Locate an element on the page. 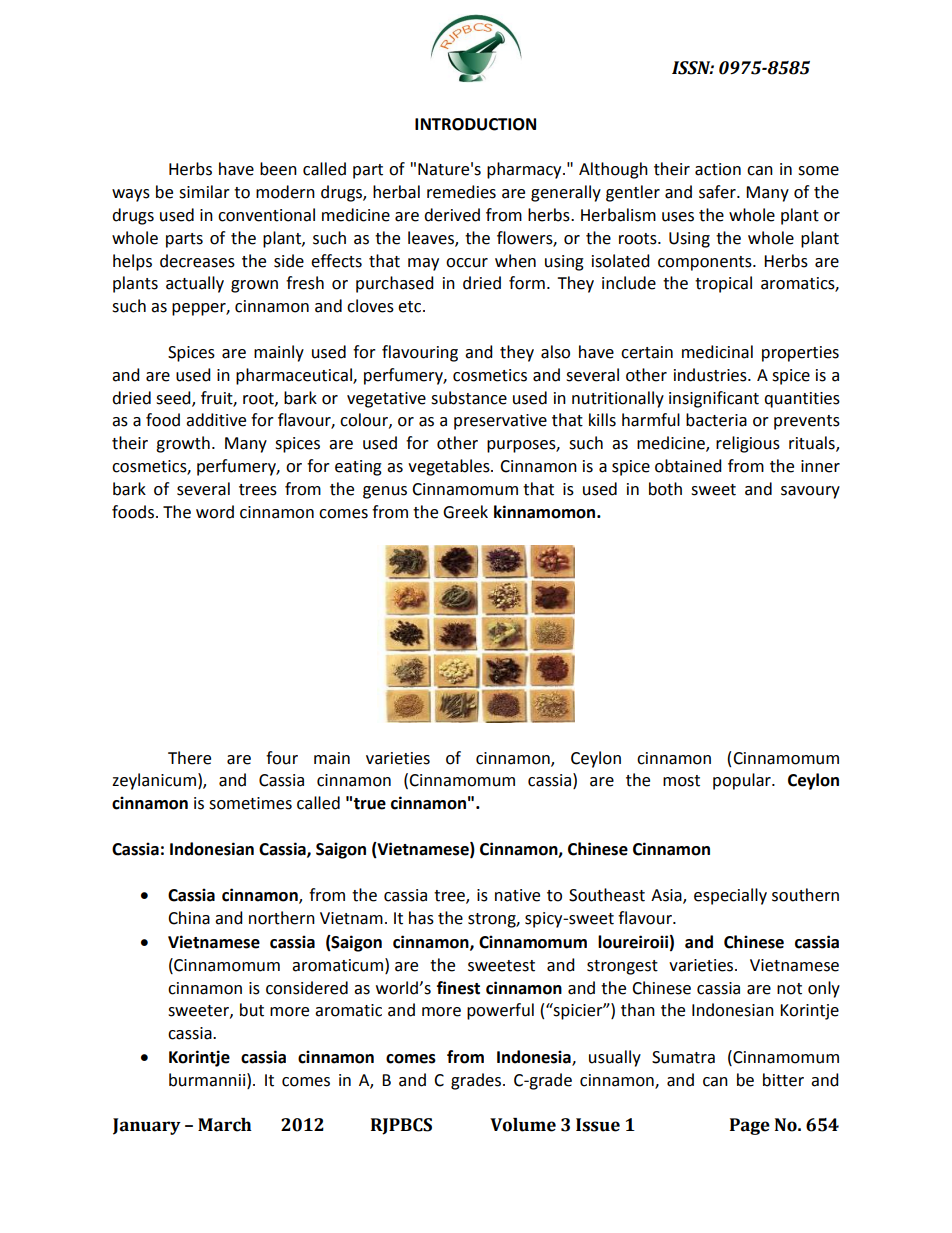 This image has height=1233, width=952. Greek is located at coordinates (465, 512).
